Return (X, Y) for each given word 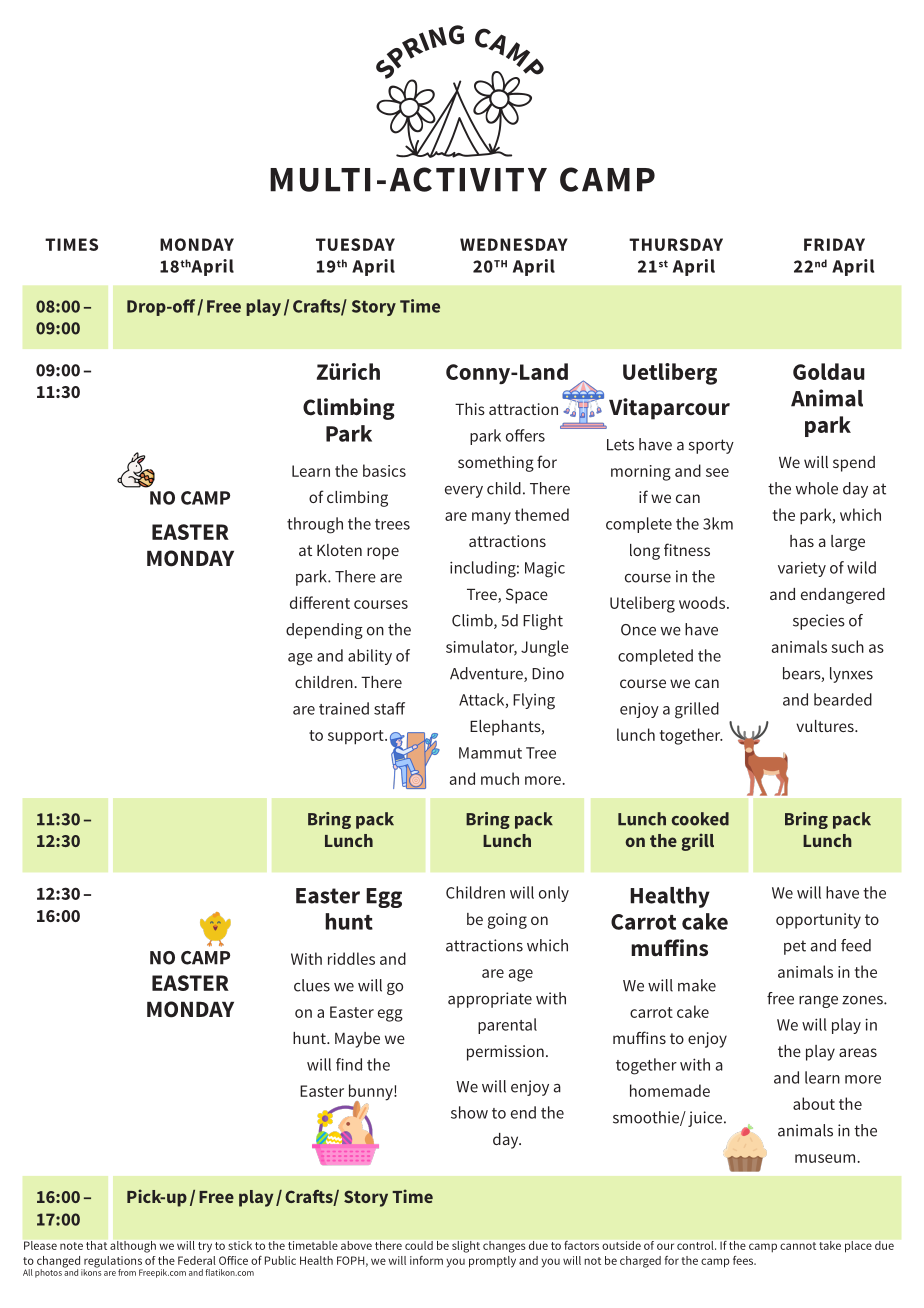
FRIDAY (834, 244)
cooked (700, 819)
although (133, 1247)
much (500, 778)
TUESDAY (355, 244)
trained (344, 708)
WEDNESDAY (514, 244)
